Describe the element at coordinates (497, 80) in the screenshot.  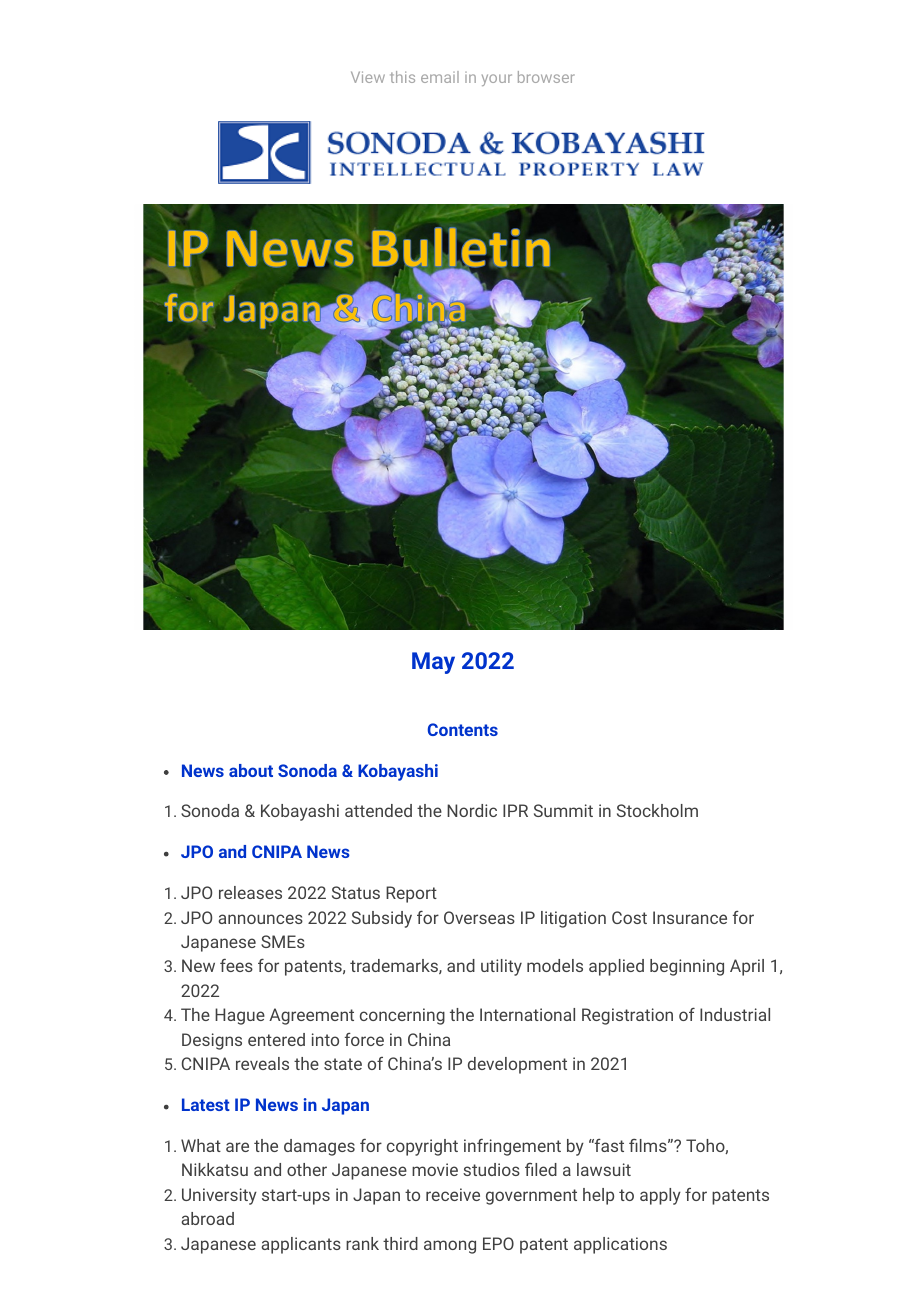
I see `your` at that location.
